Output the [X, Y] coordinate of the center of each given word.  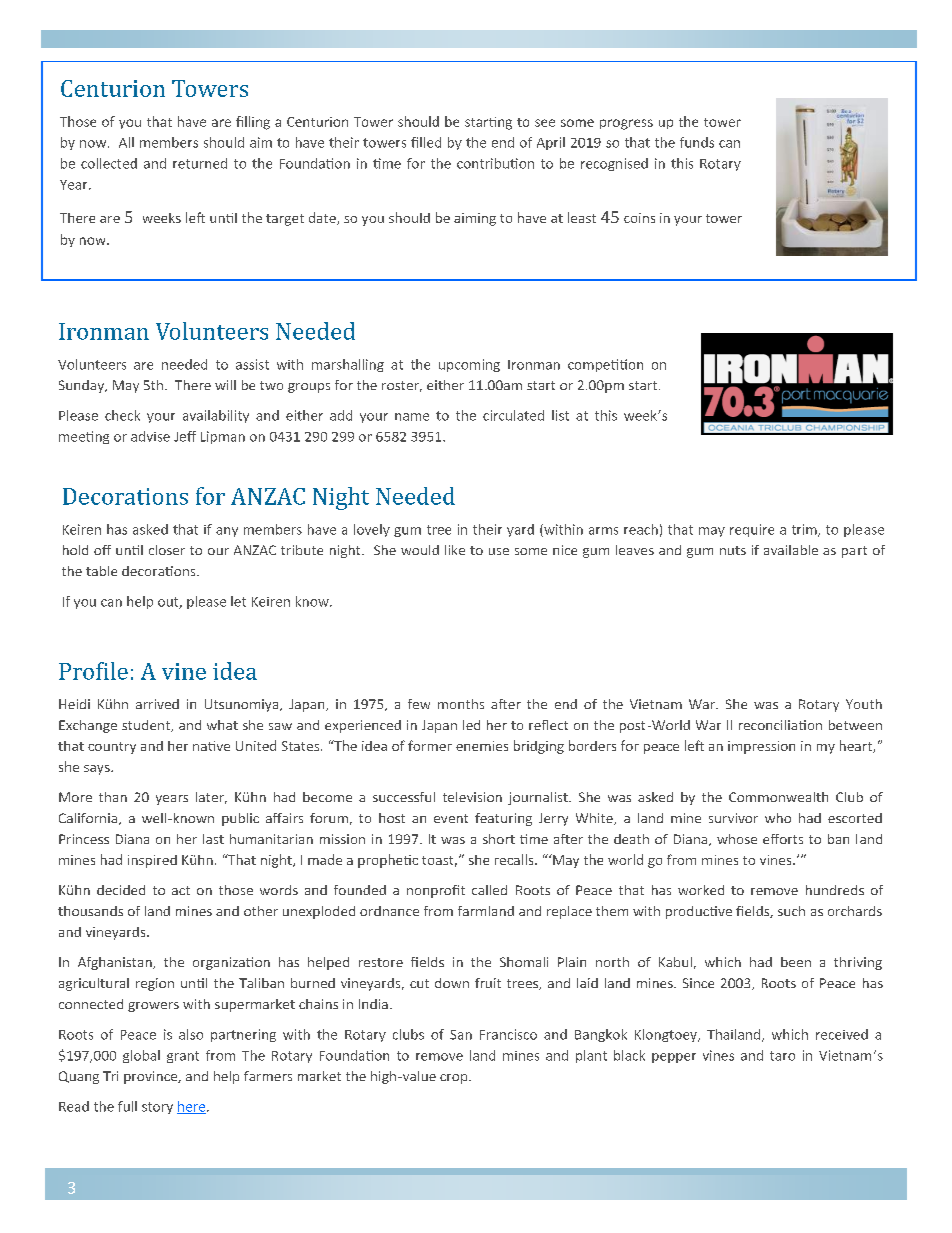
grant [183, 1057]
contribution [495, 163]
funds [697, 142]
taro [782, 1056]
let [238, 601]
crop [455, 1079]
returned [200, 163]
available [791, 550]
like [455, 550]
